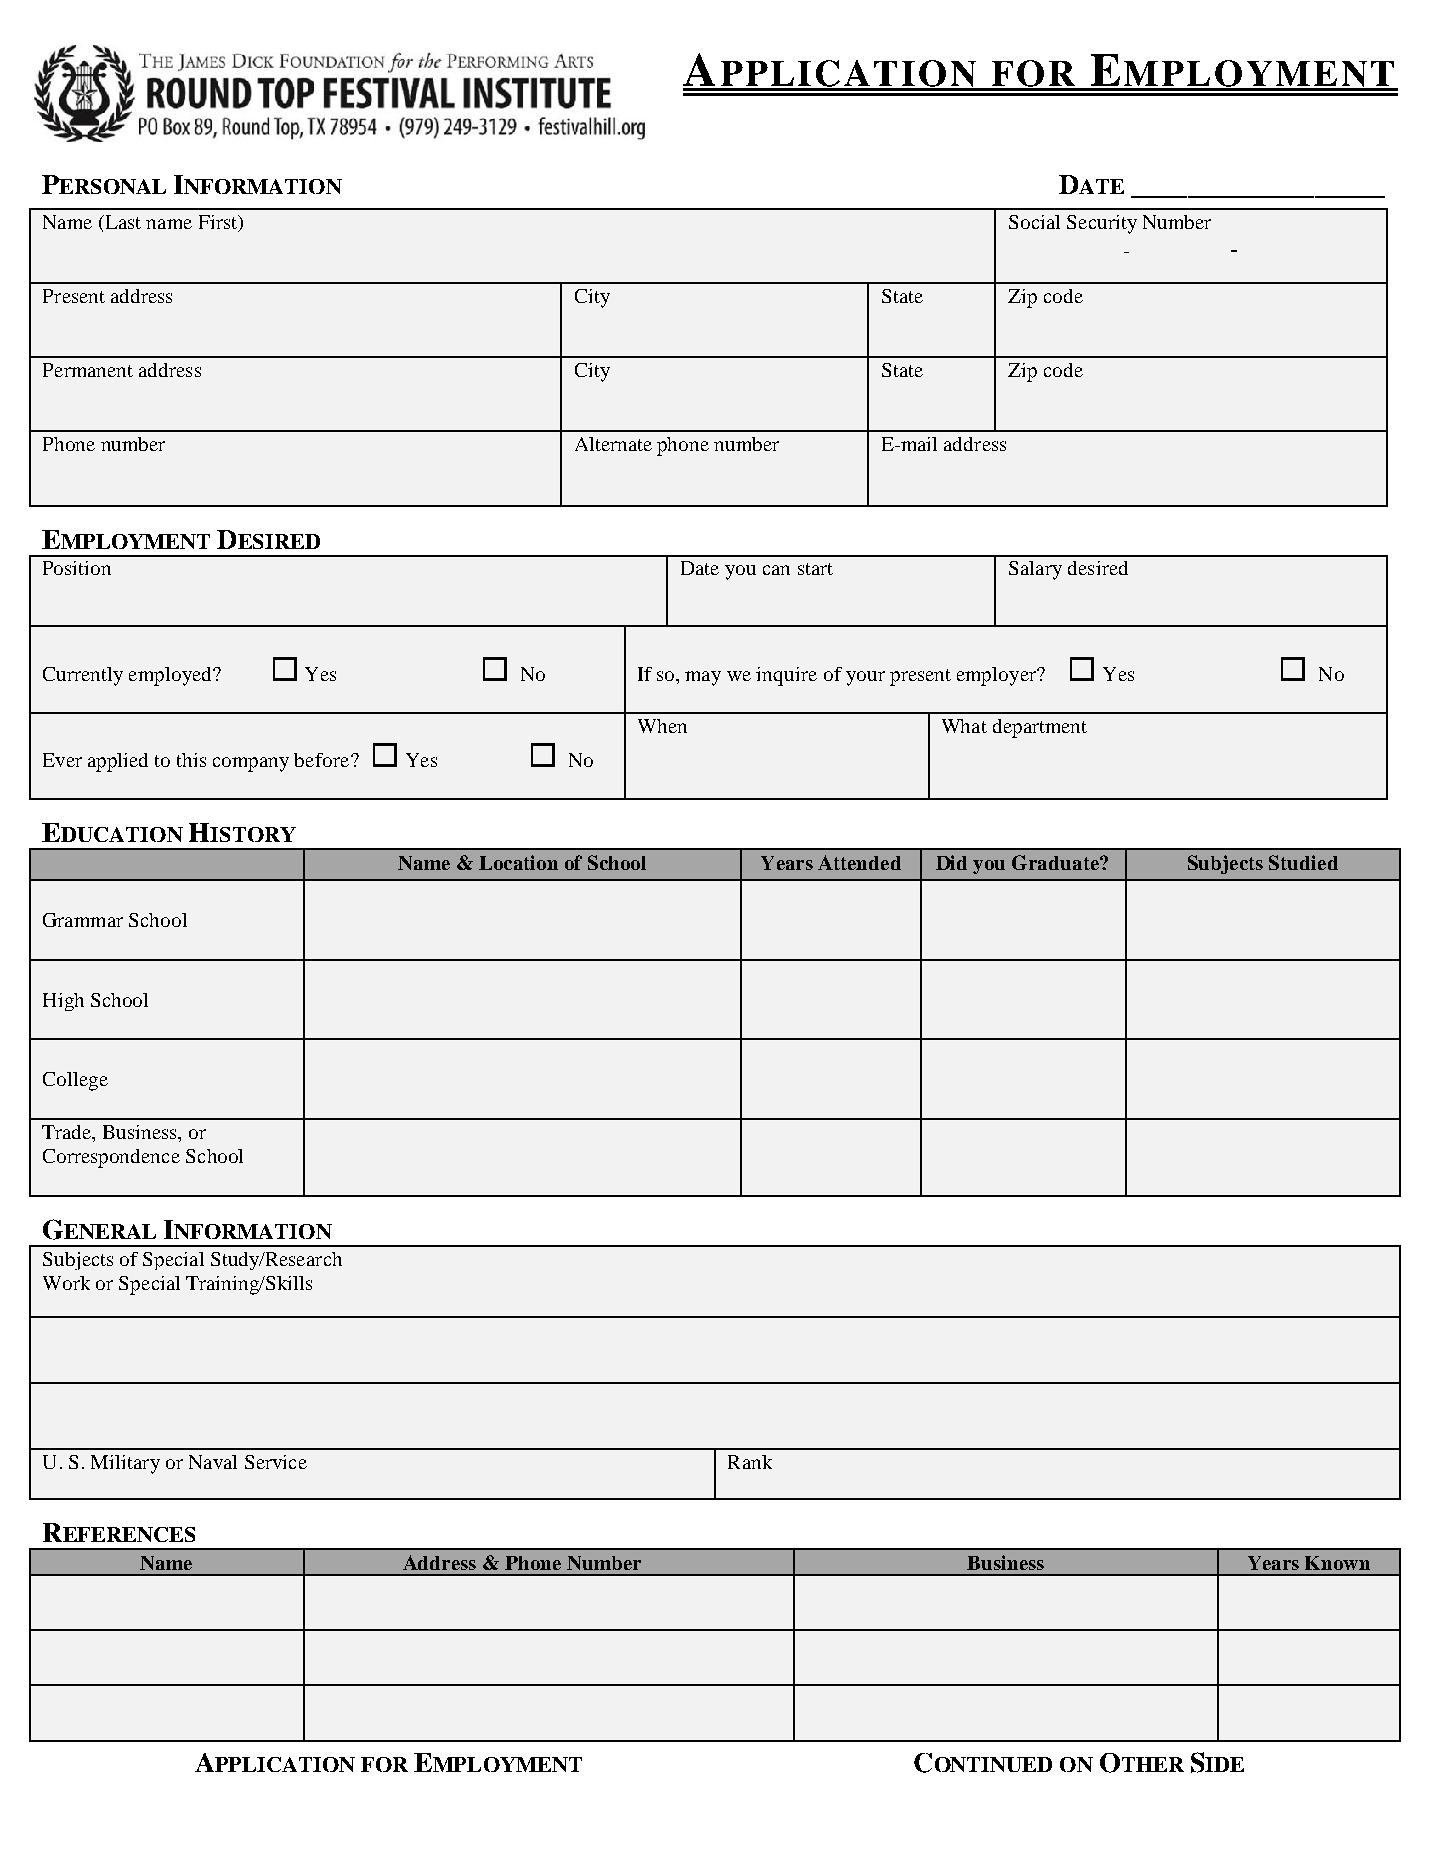 Image resolution: width=1440 pixels, height=1863 pixels. Describe the element at coordinates (219, 222) in the screenshot. I see `First` at that location.
